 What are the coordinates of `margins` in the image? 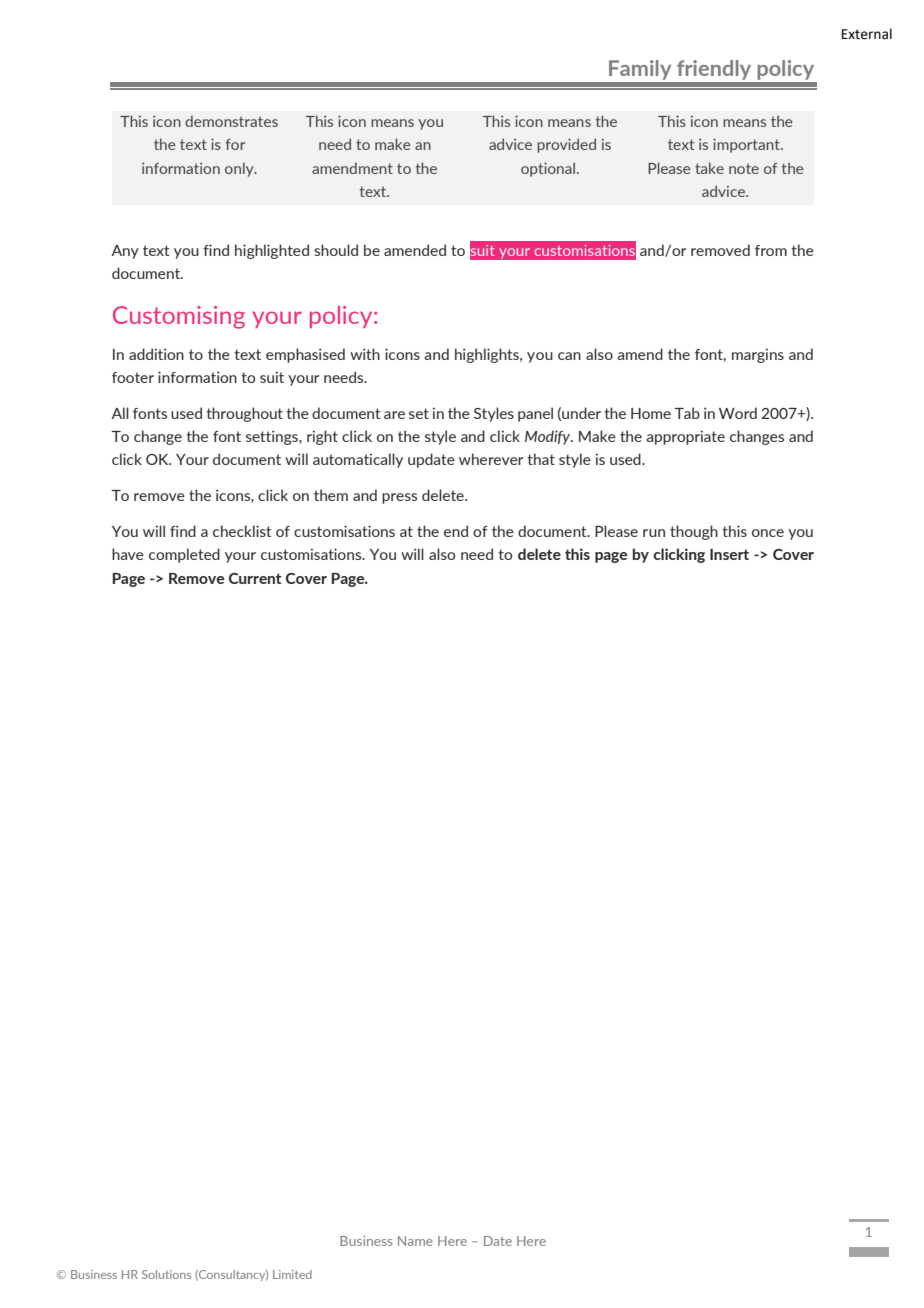 It's located at (758, 355).
